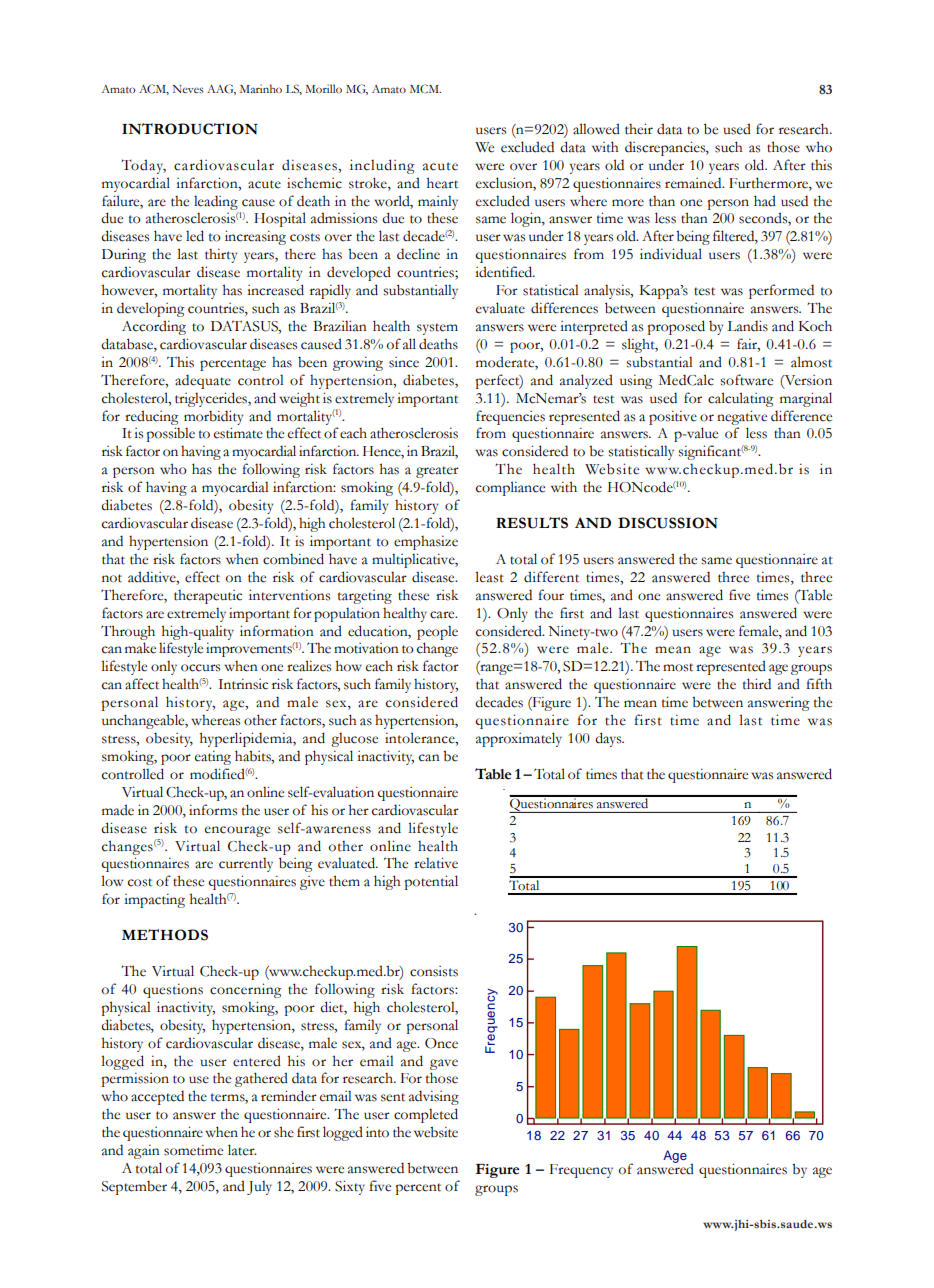 This document has height=1288, width=934. What do you see at coordinates (694, 183) in the document?
I see `remained` at bounding box center [694, 183].
